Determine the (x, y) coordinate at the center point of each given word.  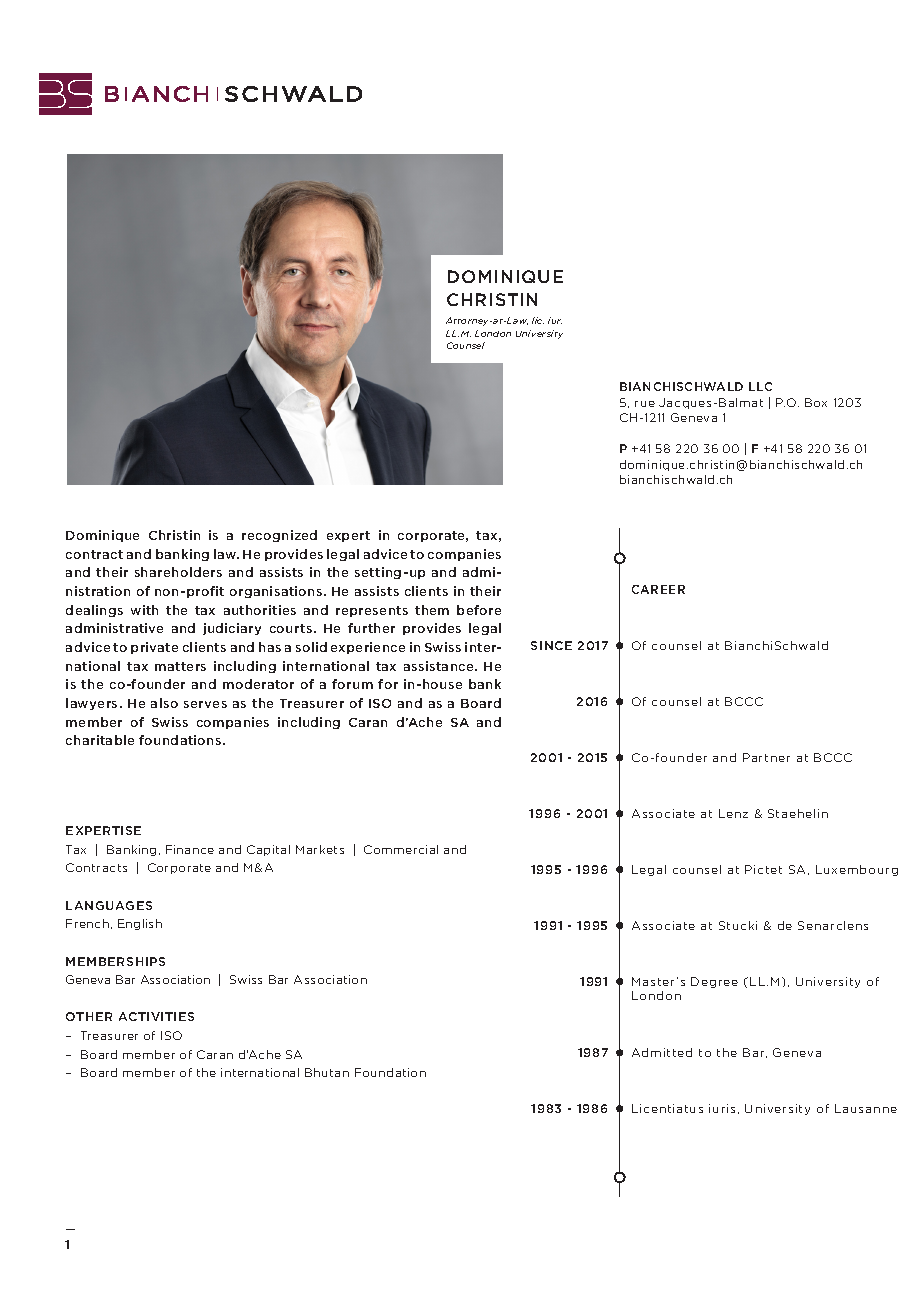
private (154, 648)
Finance (190, 849)
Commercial (401, 849)
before (479, 610)
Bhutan (327, 1072)
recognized (279, 536)
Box (816, 402)
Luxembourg (857, 870)
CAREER (658, 589)
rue (645, 404)
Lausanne (866, 1108)
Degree (714, 982)
